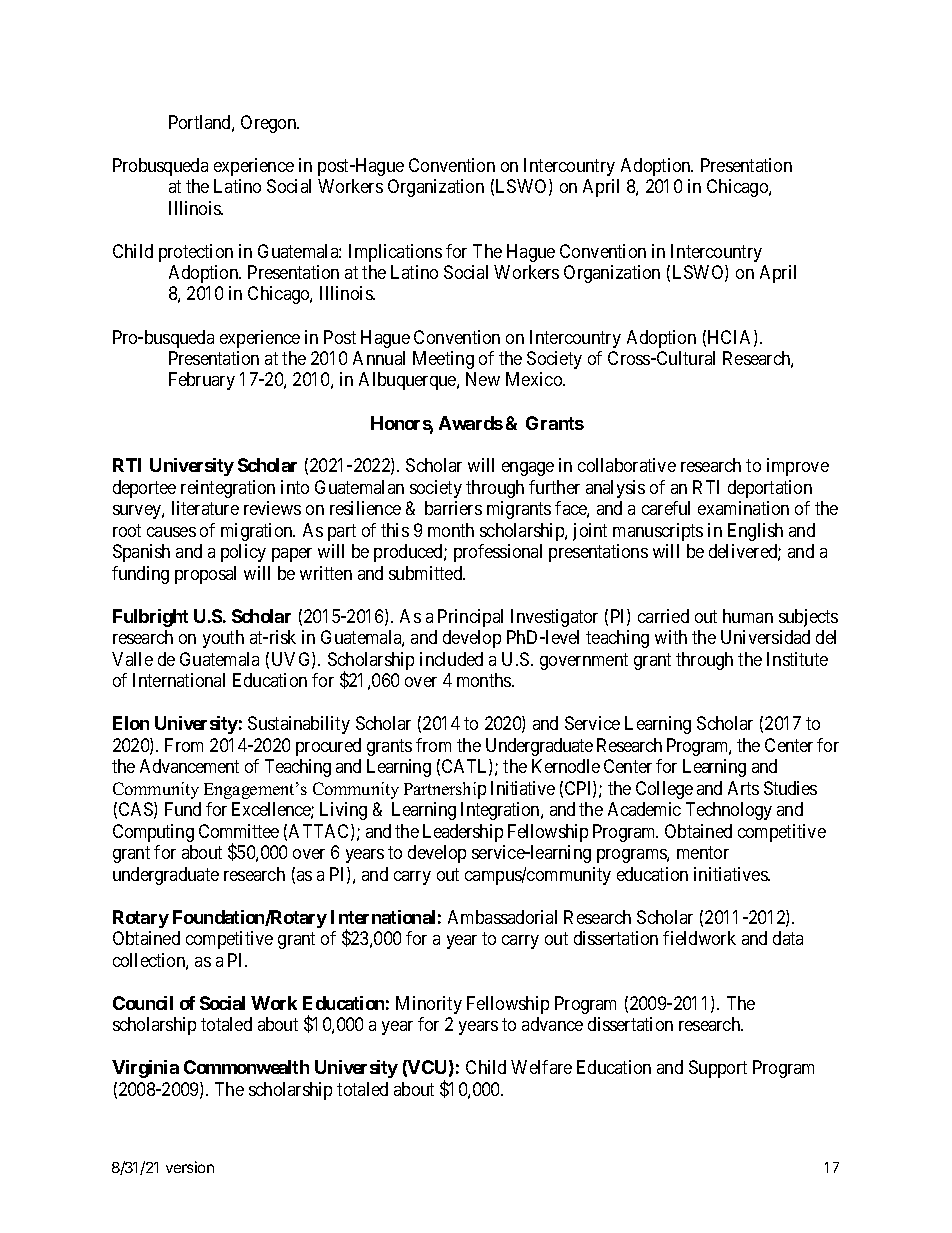 Image resolution: width=952 pixels, height=1233 pixels. What do you see at coordinates (535, 379) in the page?
I see `Mexico` at bounding box center [535, 379].
